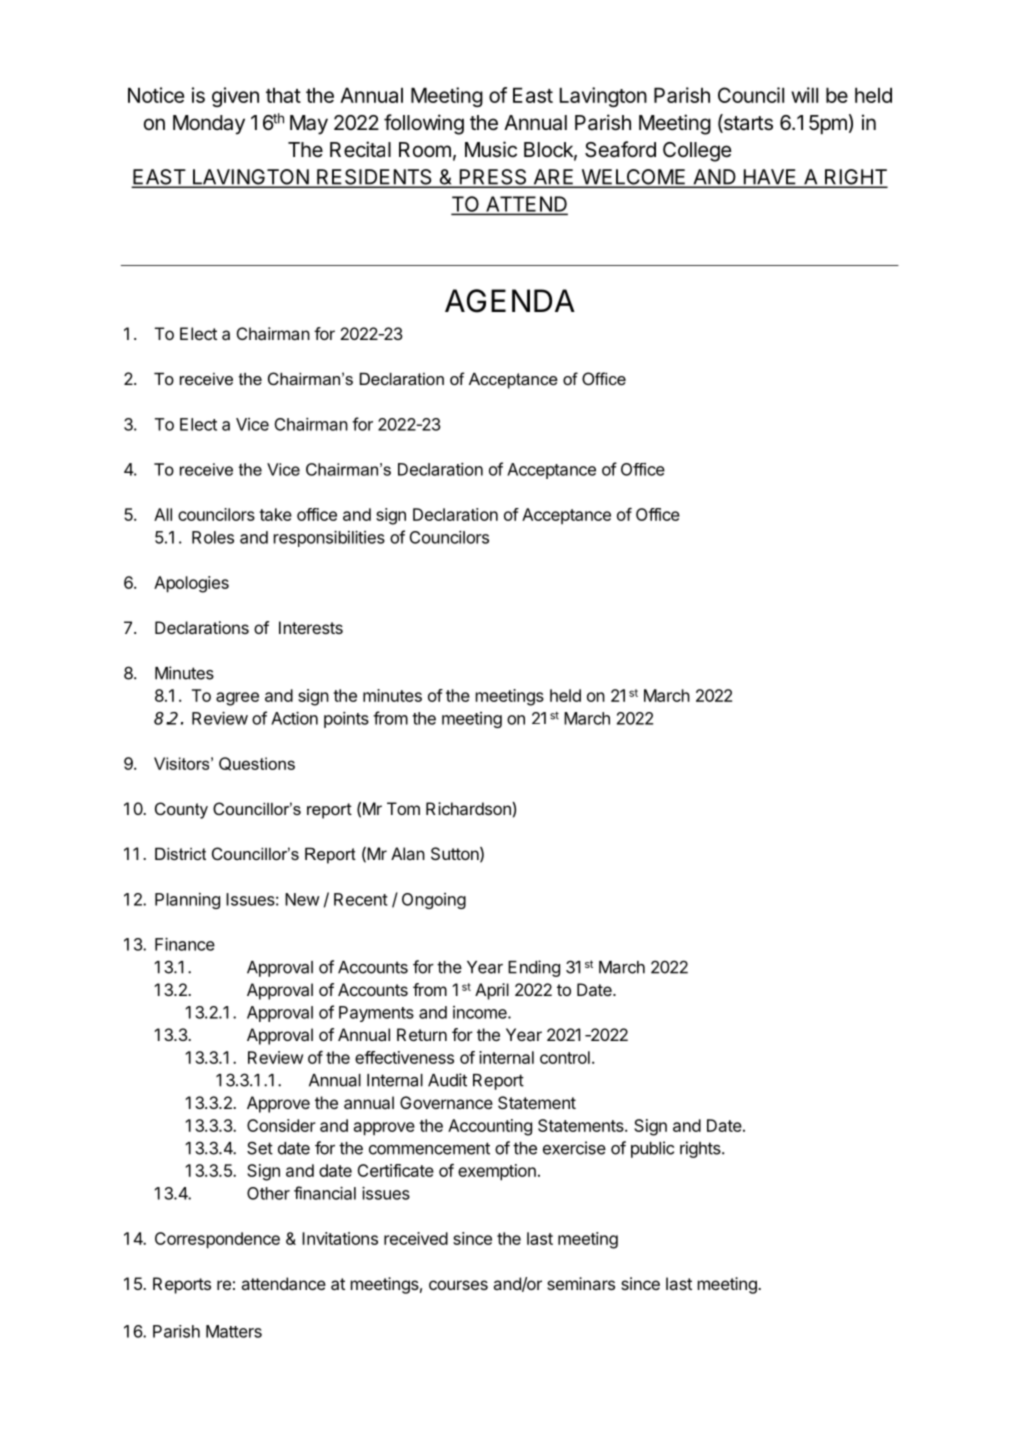 The image size is (1019, 1440). What do you see at coordinates (187, 901) in the document?
I see `Planning` at bounding box center [187, 901].
